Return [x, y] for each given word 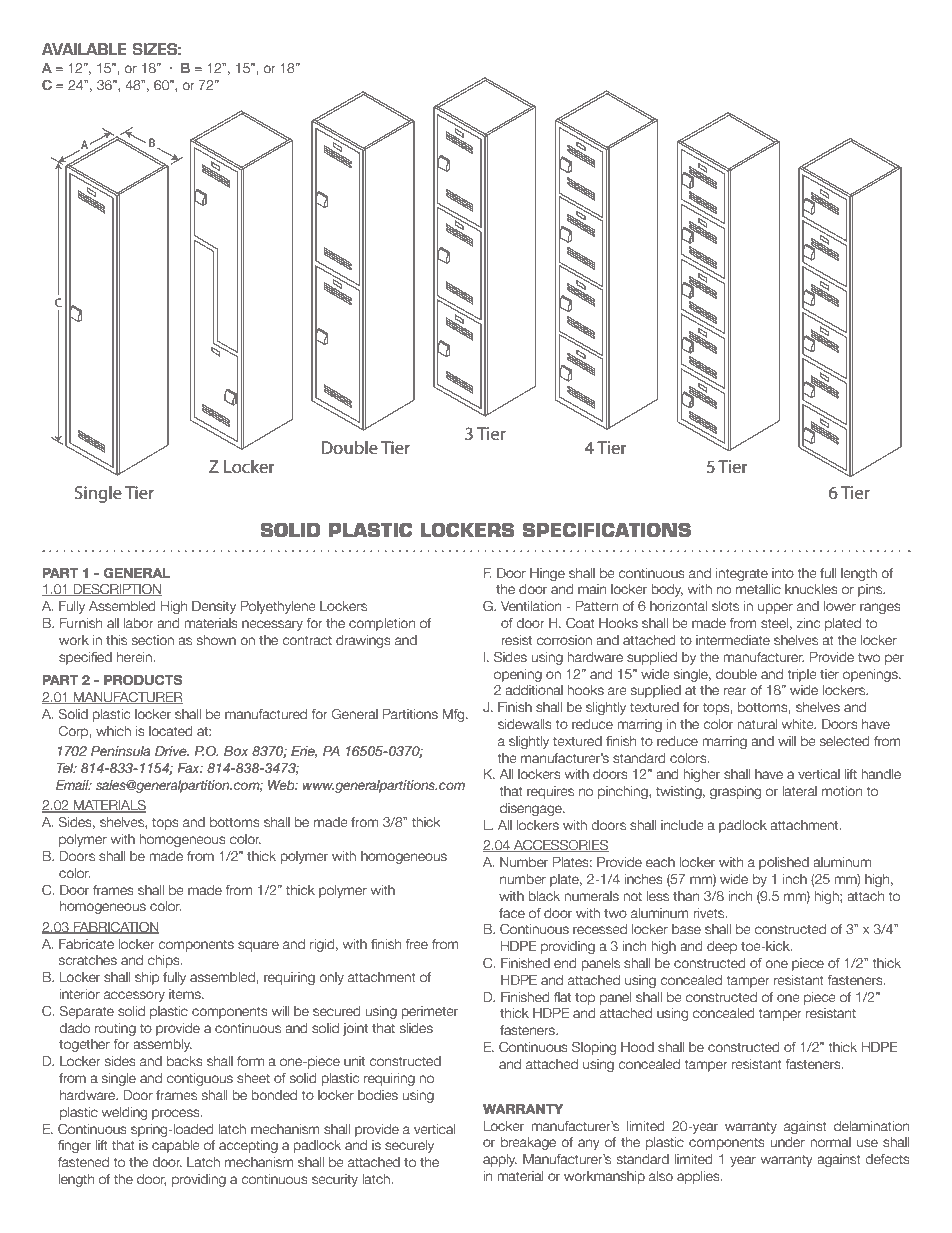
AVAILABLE [84, 49]
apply [500, 1160]
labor [139, 623]
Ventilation [531, 606]
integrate [742, 574]
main [592, 589]
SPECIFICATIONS [607, 530]
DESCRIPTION [117, 590]
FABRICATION [116, 928]
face [512, 913]
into [783, 573]
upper [775, 608]
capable [176, 1146]
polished [784, 863]
